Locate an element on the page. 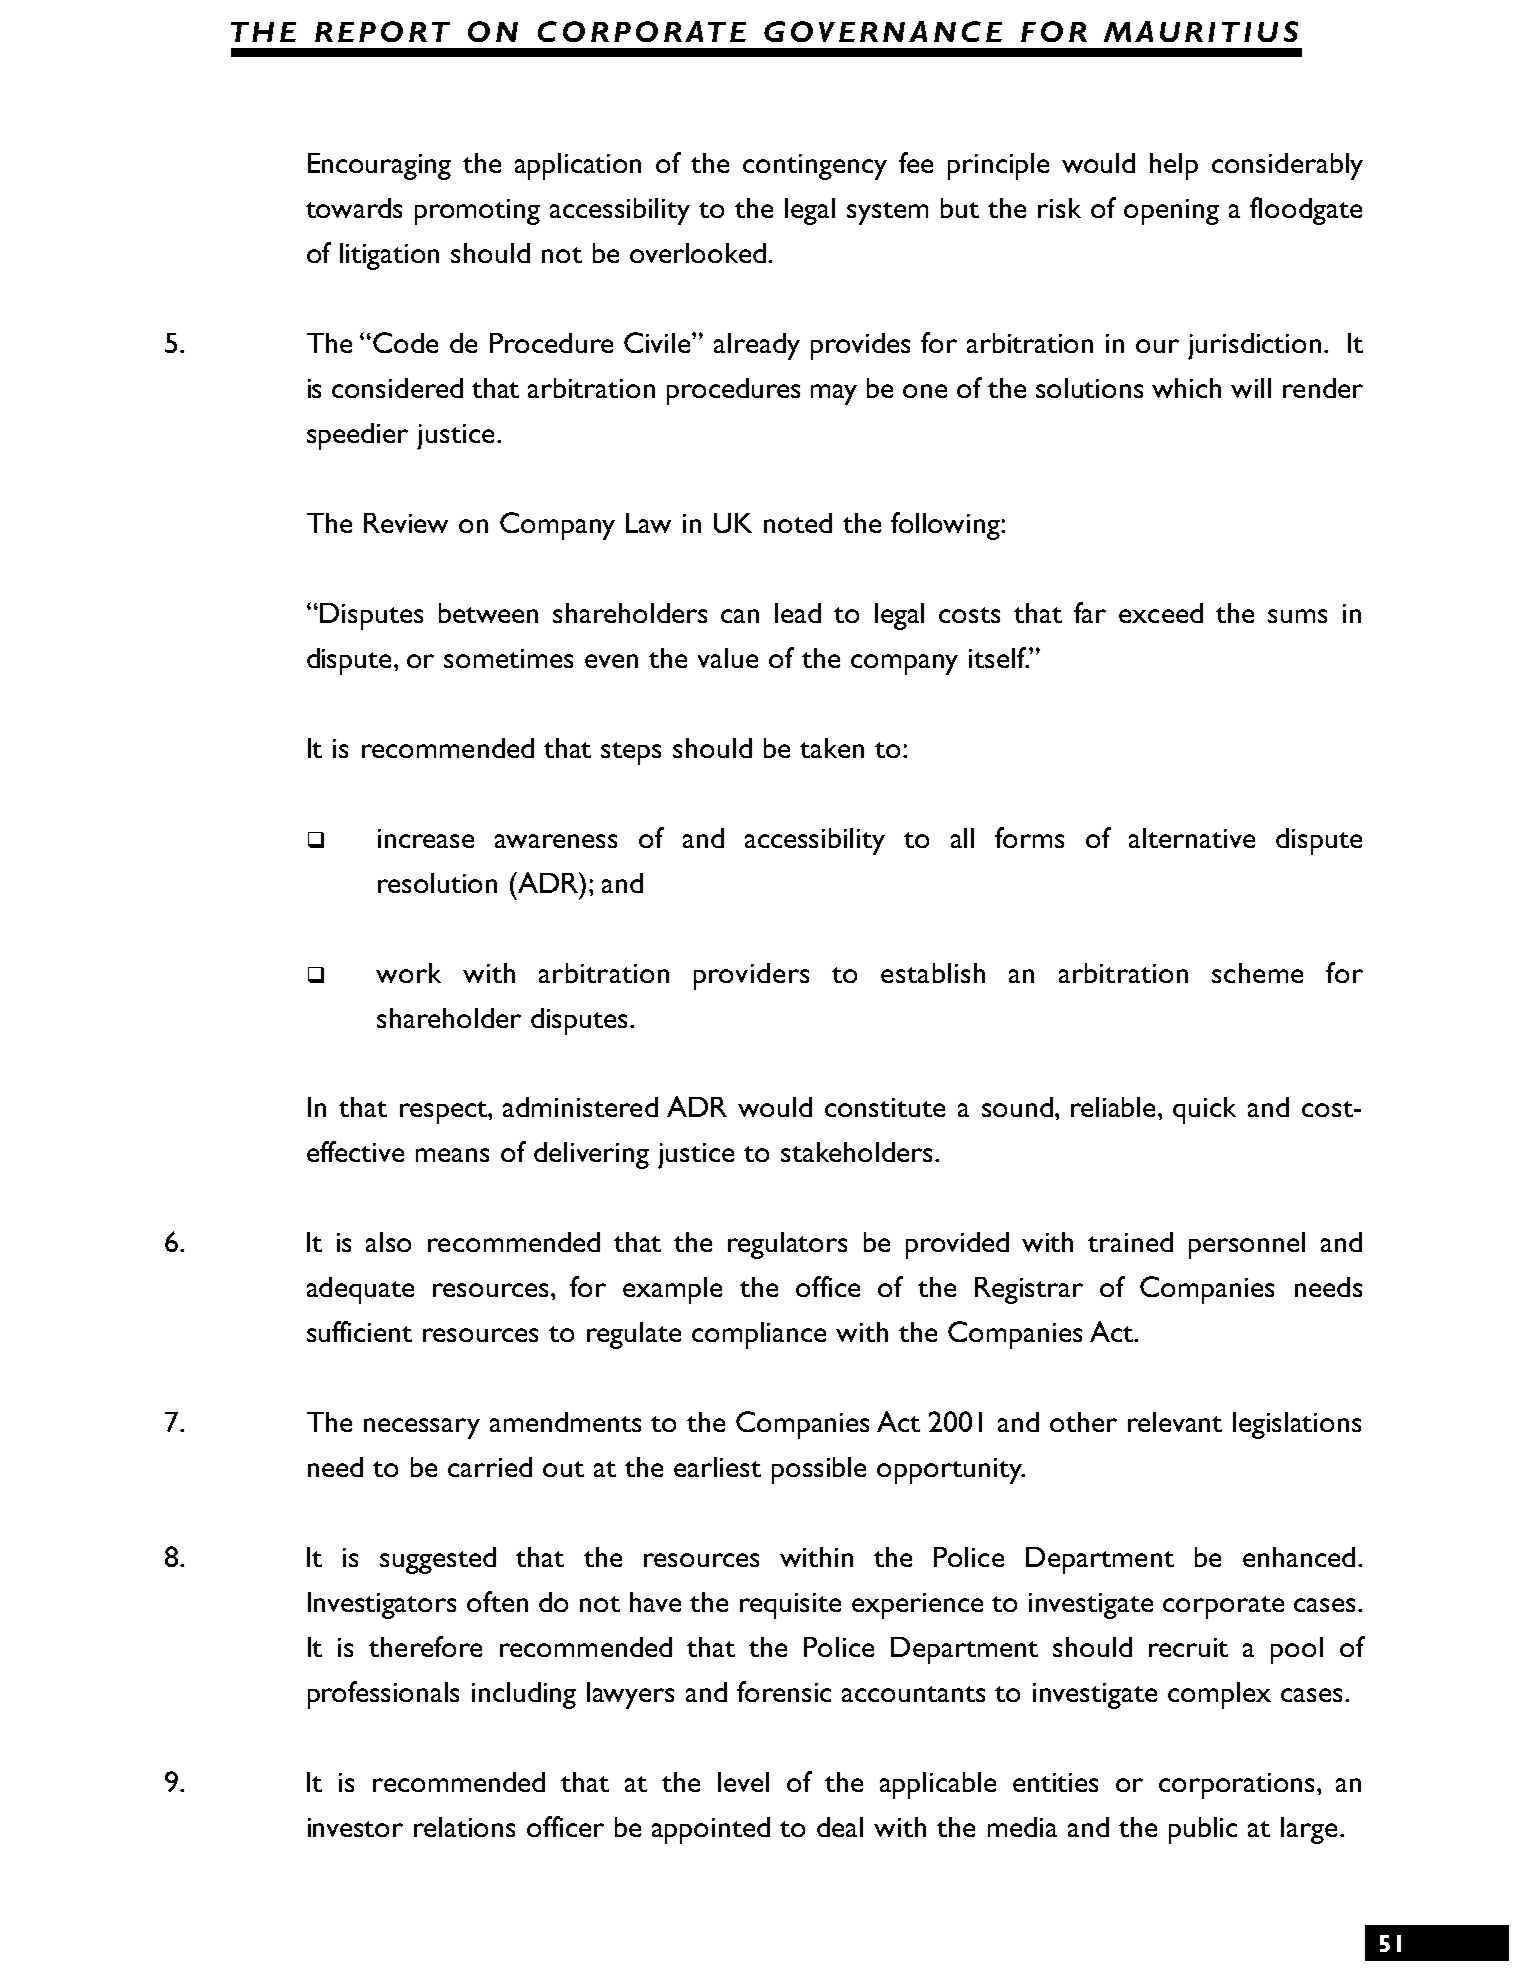 The height and width of the image is (1979, 1529). scheme is located at coordinates (1257, 973).
